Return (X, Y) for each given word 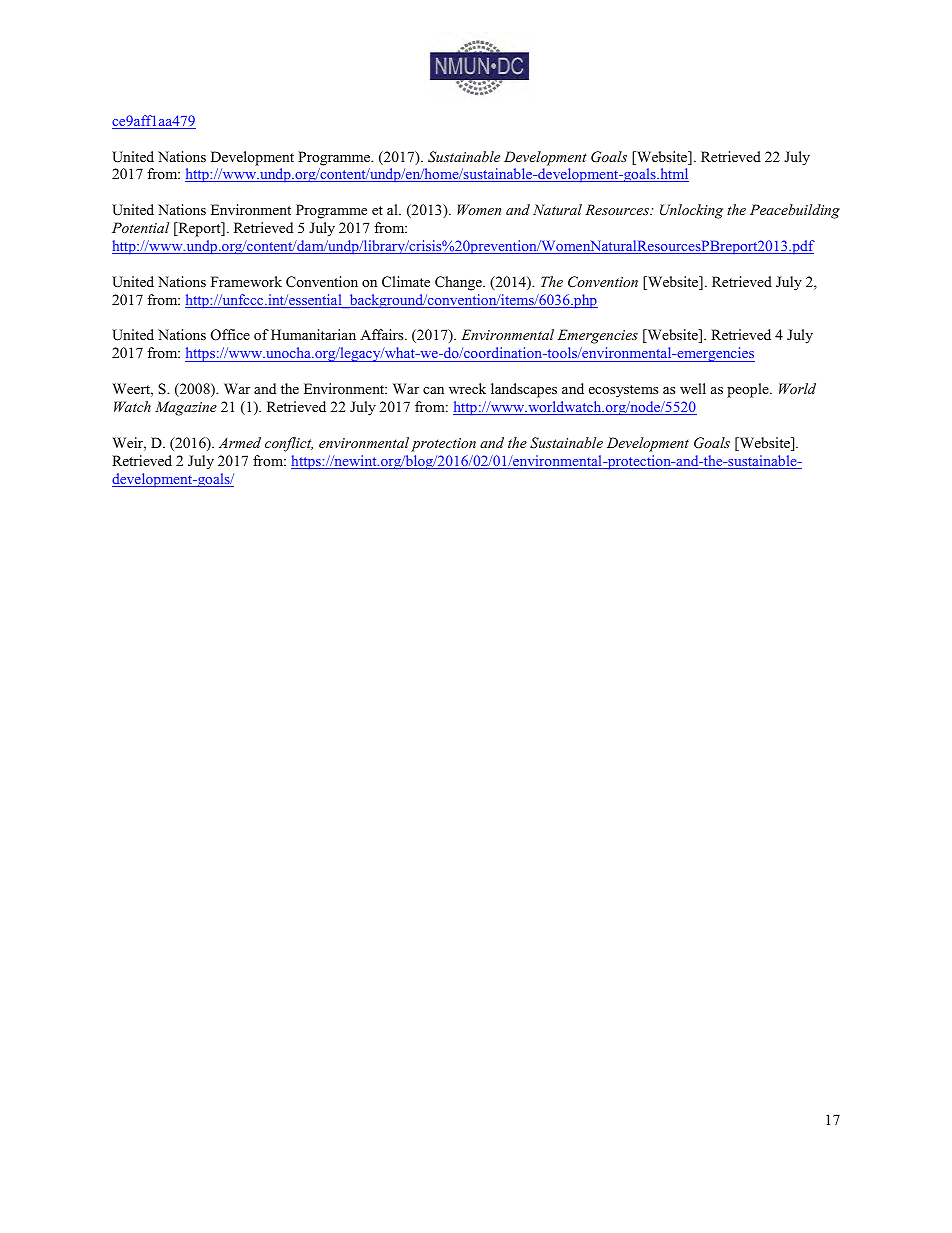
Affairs (383, 334)
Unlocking (691, 211)
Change (459, 283)
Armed (240, 442)
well (693, 388)
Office (230, 335)
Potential (140, 227)
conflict (289, 444)
